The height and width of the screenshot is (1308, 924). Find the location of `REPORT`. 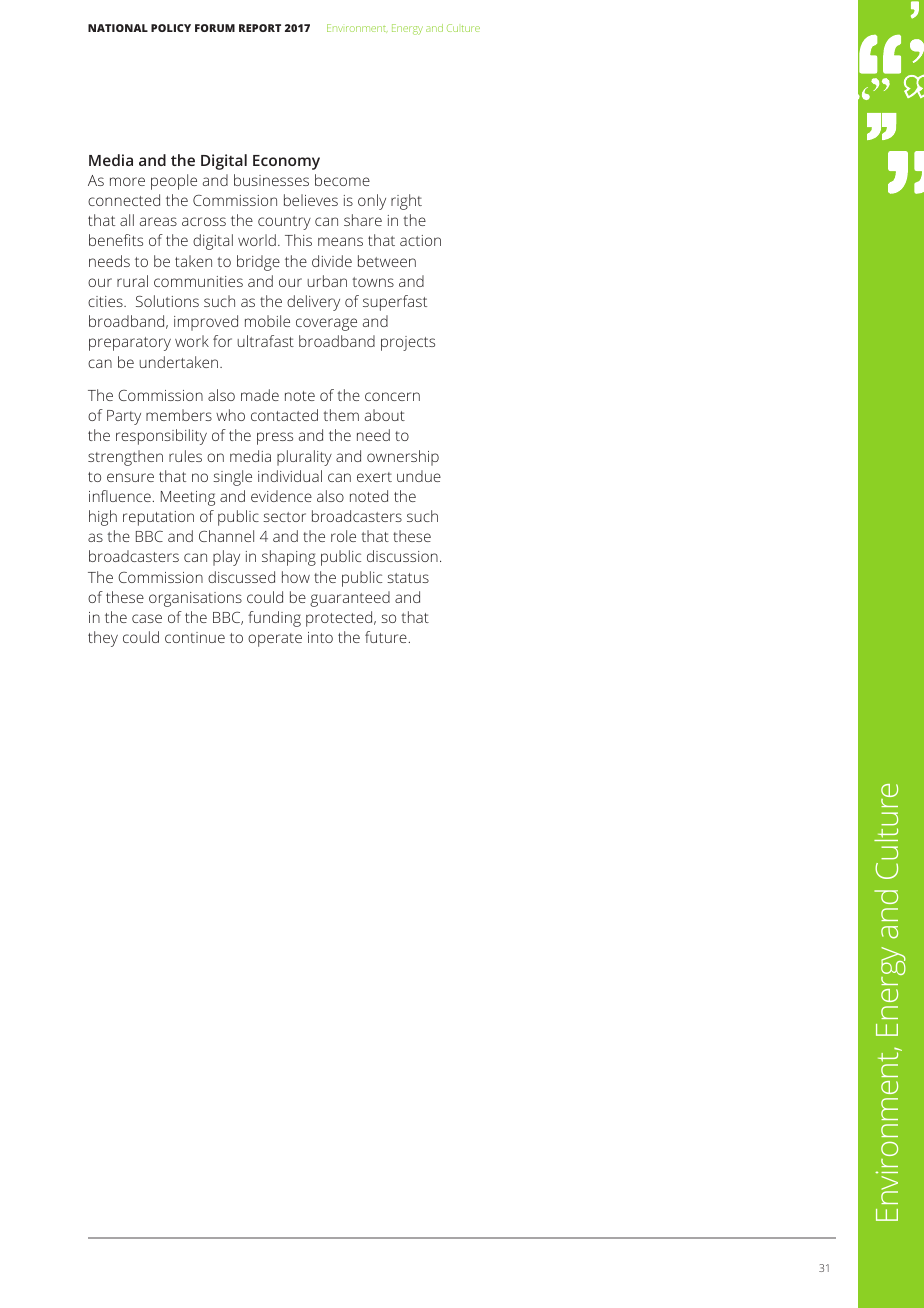

REPORT is located at coordinates (260, 28).
